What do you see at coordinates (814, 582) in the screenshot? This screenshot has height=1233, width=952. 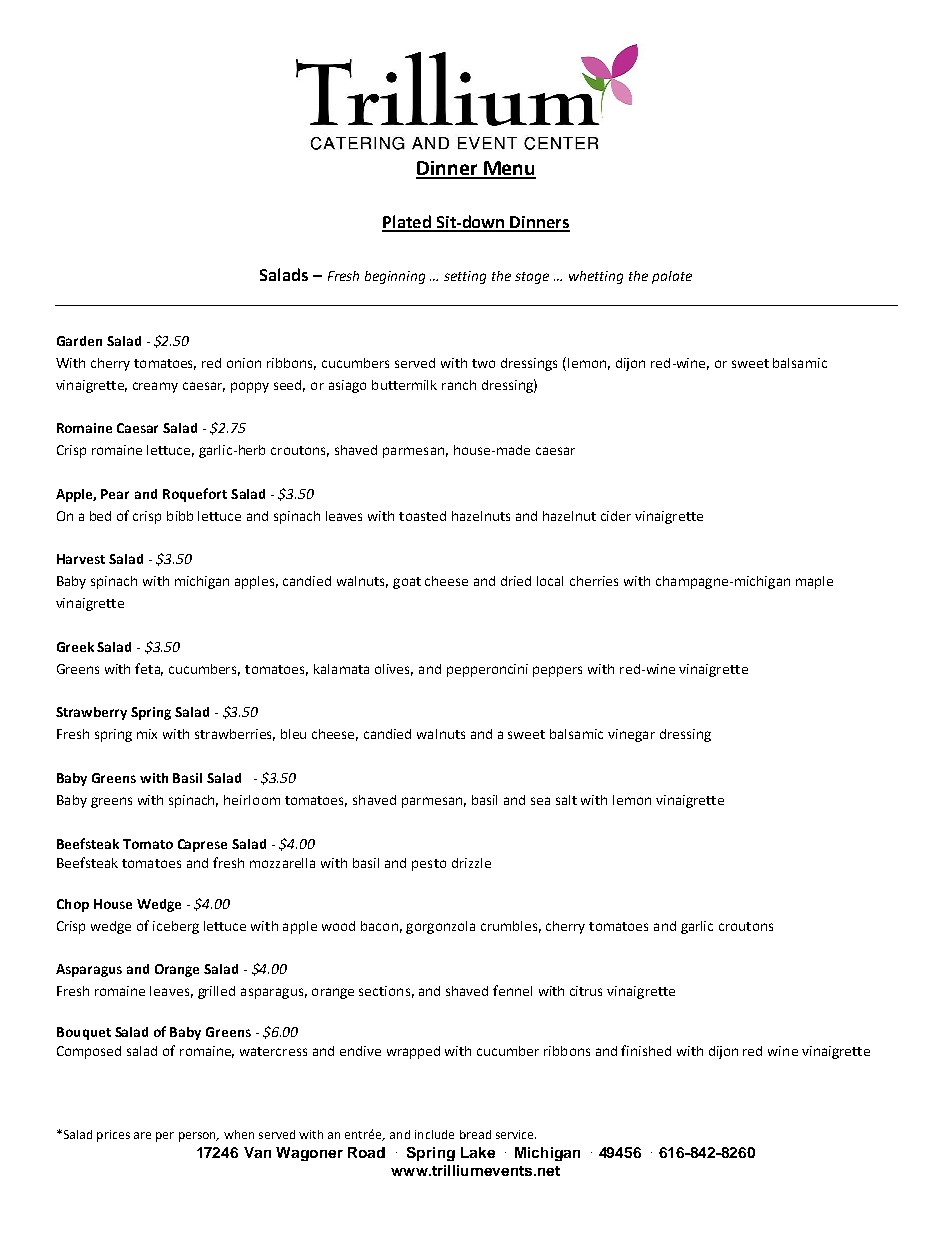 I see `maple` at bounding box center [814, 582].
